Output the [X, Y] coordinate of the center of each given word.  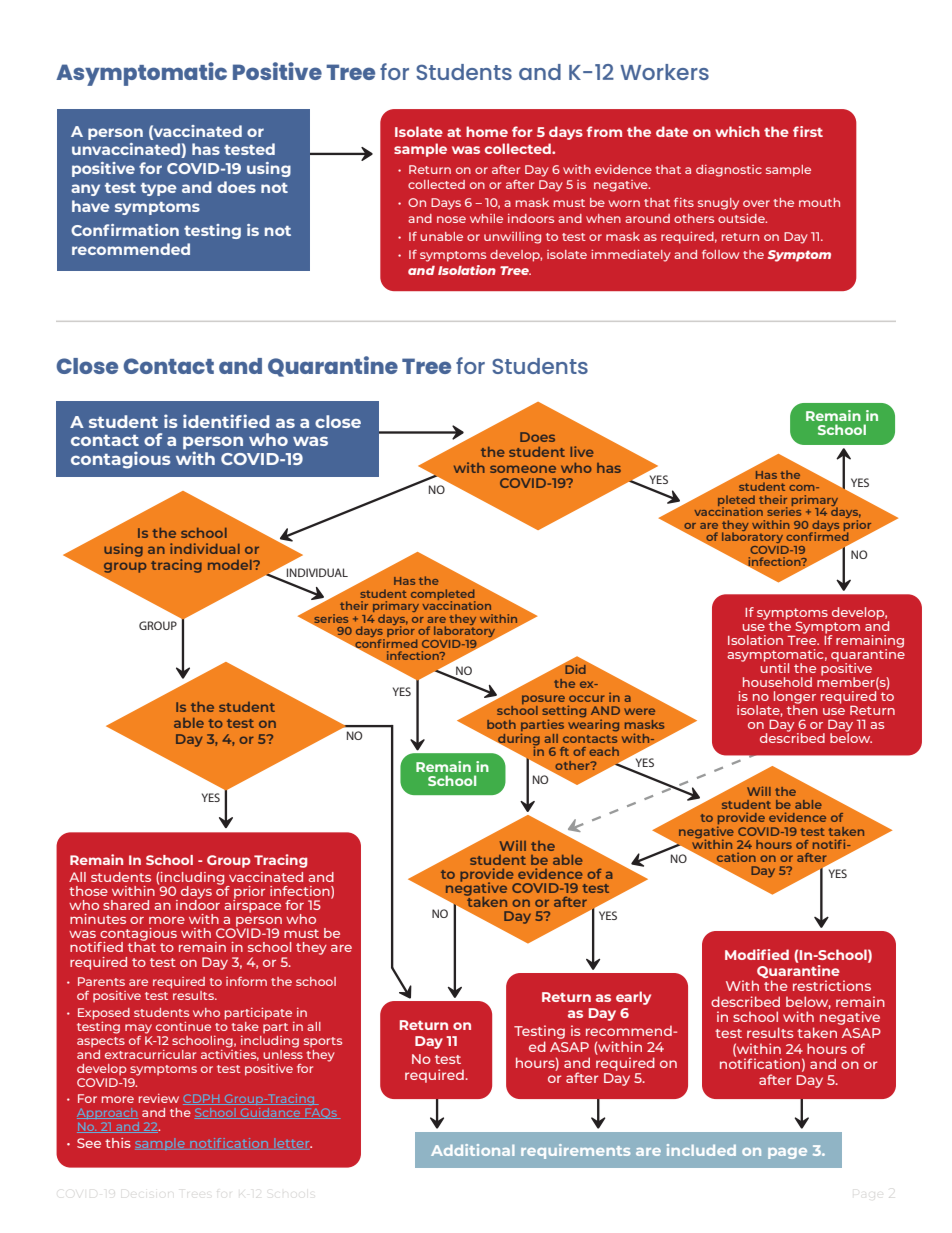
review [159, 1098]
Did [574, 668]
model [231, 565]
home [487, 131]
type [159, 189]
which [737, 131]
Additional [472, 1150]
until [775, 667]
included [701, 1150]
